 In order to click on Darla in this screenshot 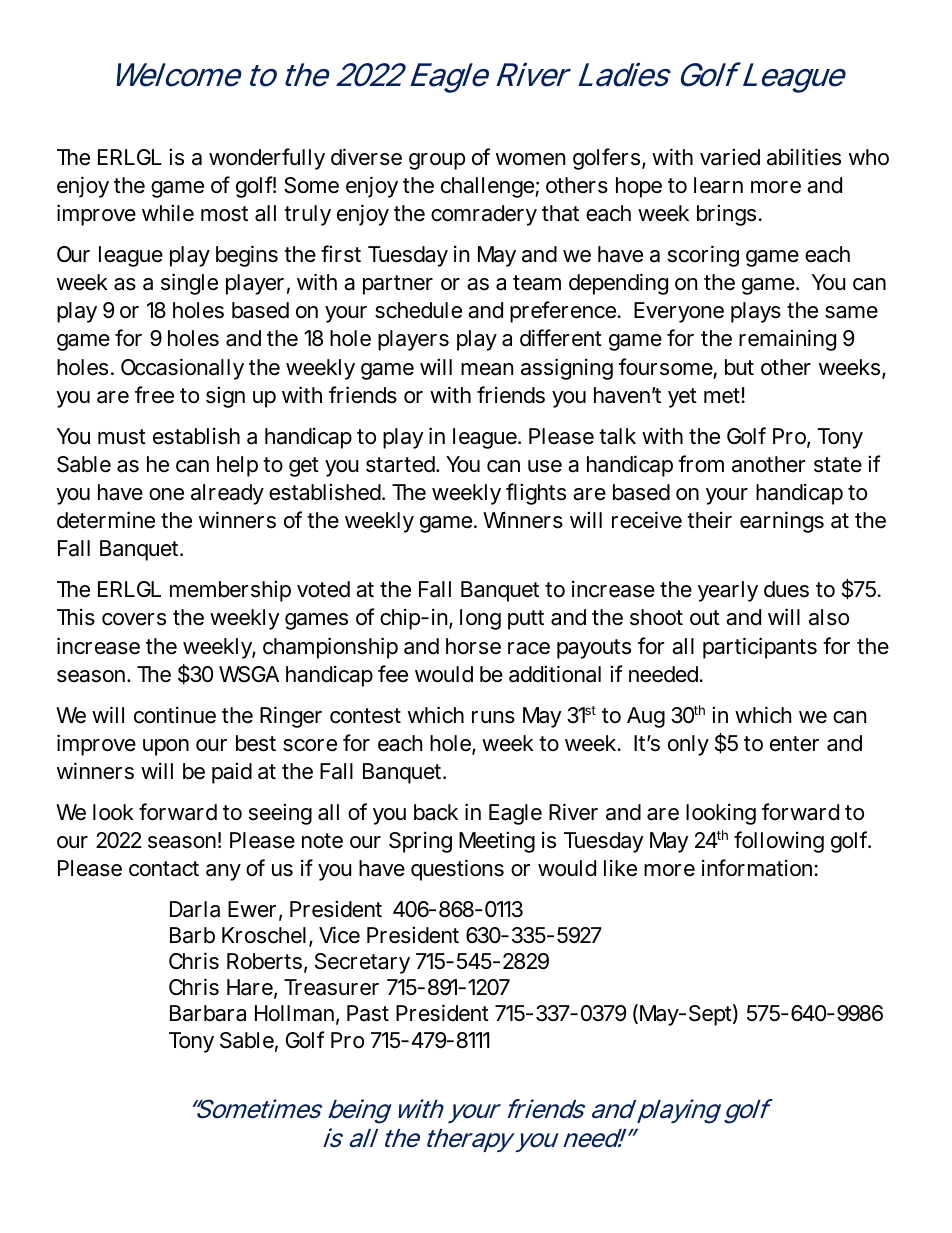, I will do `click(195, 909)`.
